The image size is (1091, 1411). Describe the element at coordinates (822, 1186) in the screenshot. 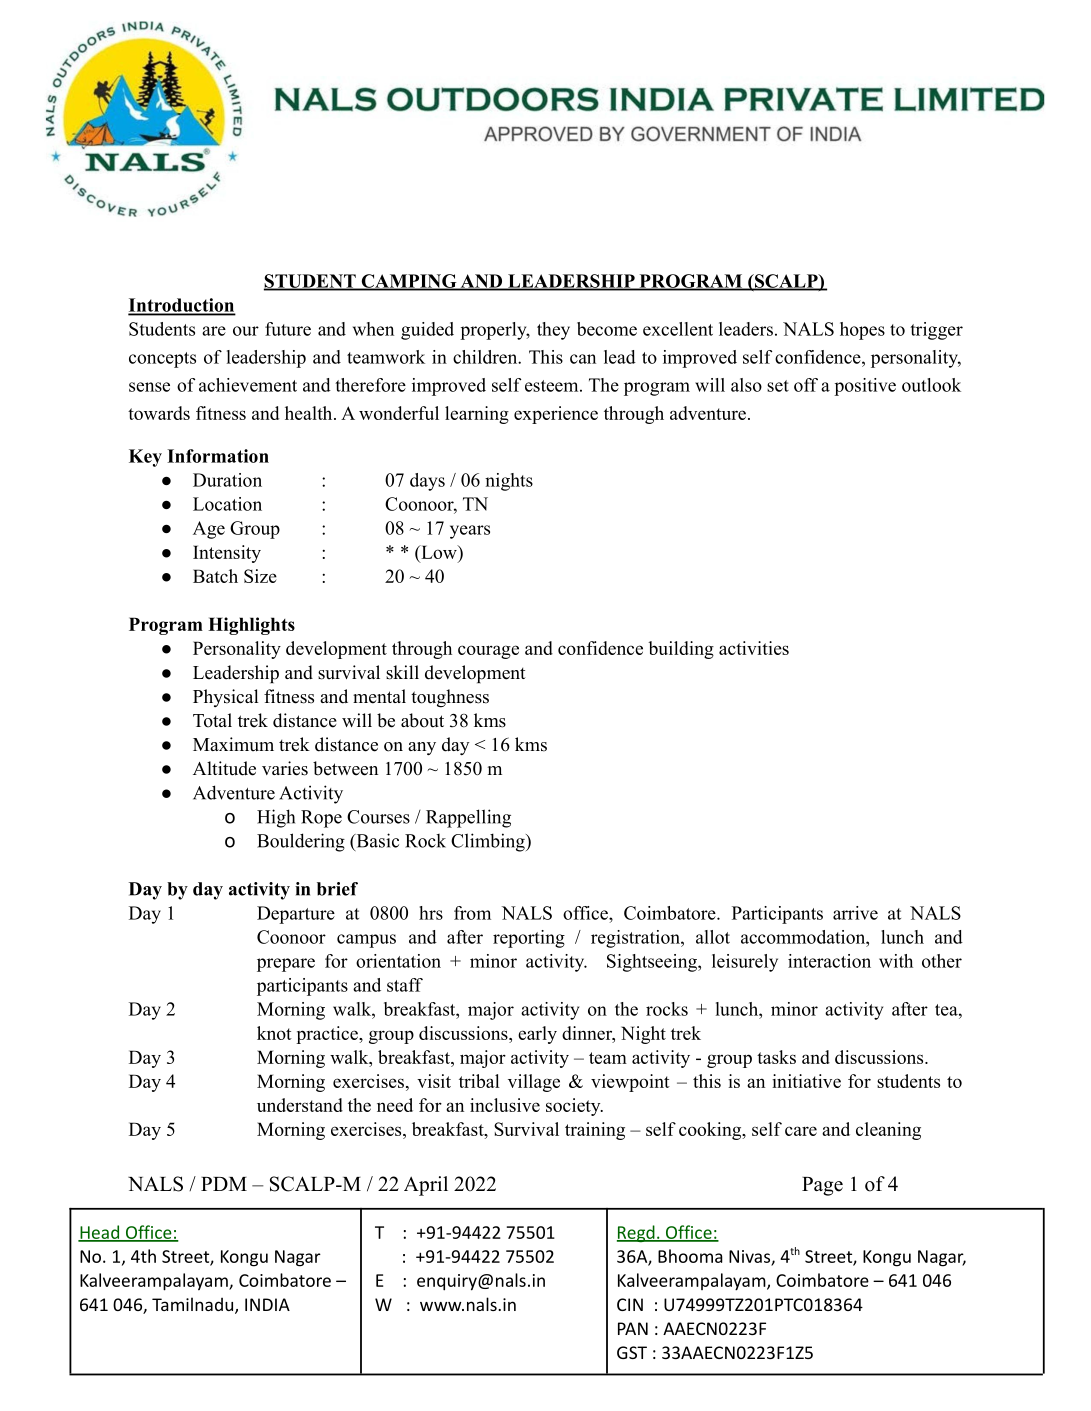

I see `Page` at that location.
